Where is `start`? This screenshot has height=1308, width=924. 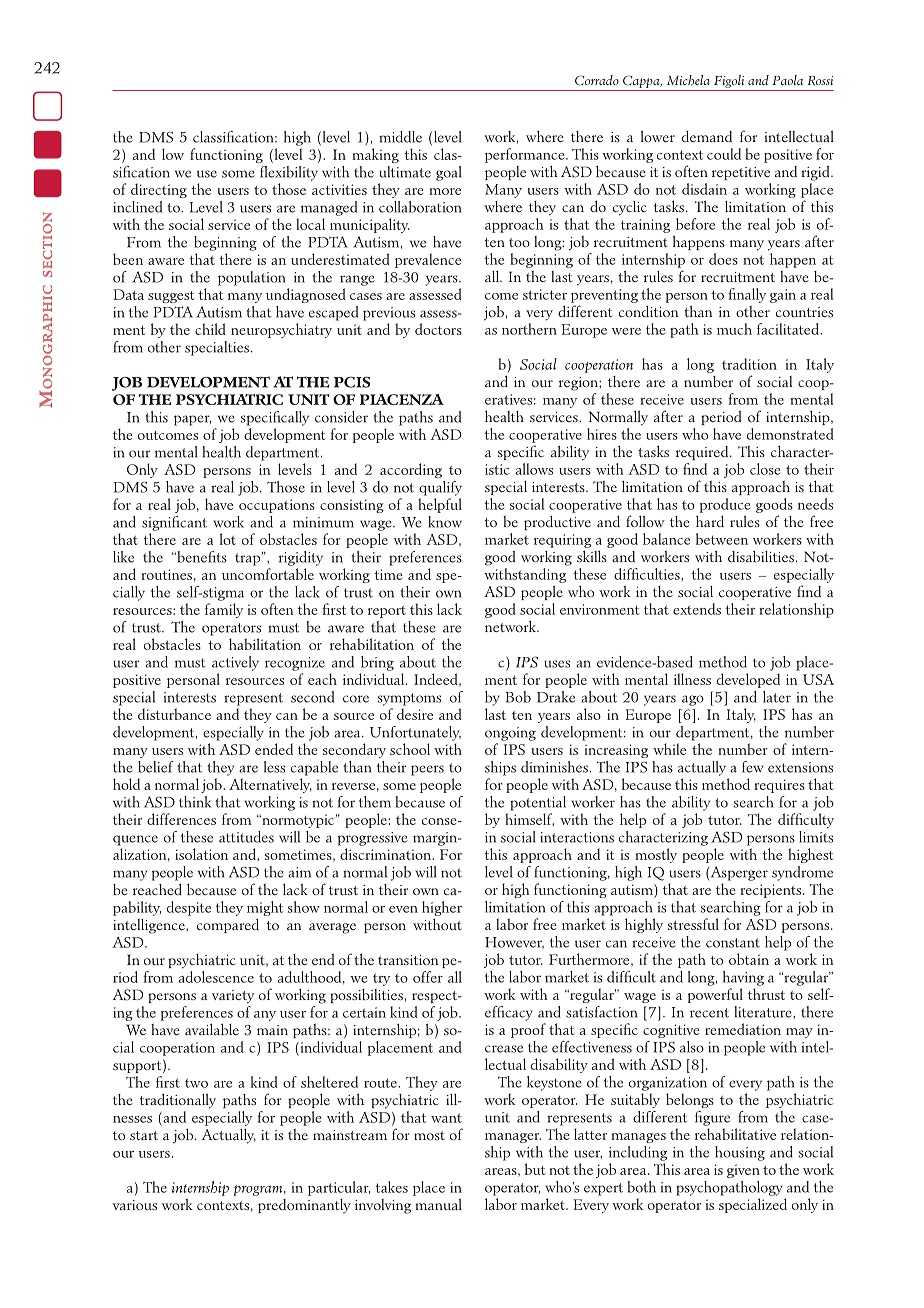 start is located at coordinates (144, 1135).
